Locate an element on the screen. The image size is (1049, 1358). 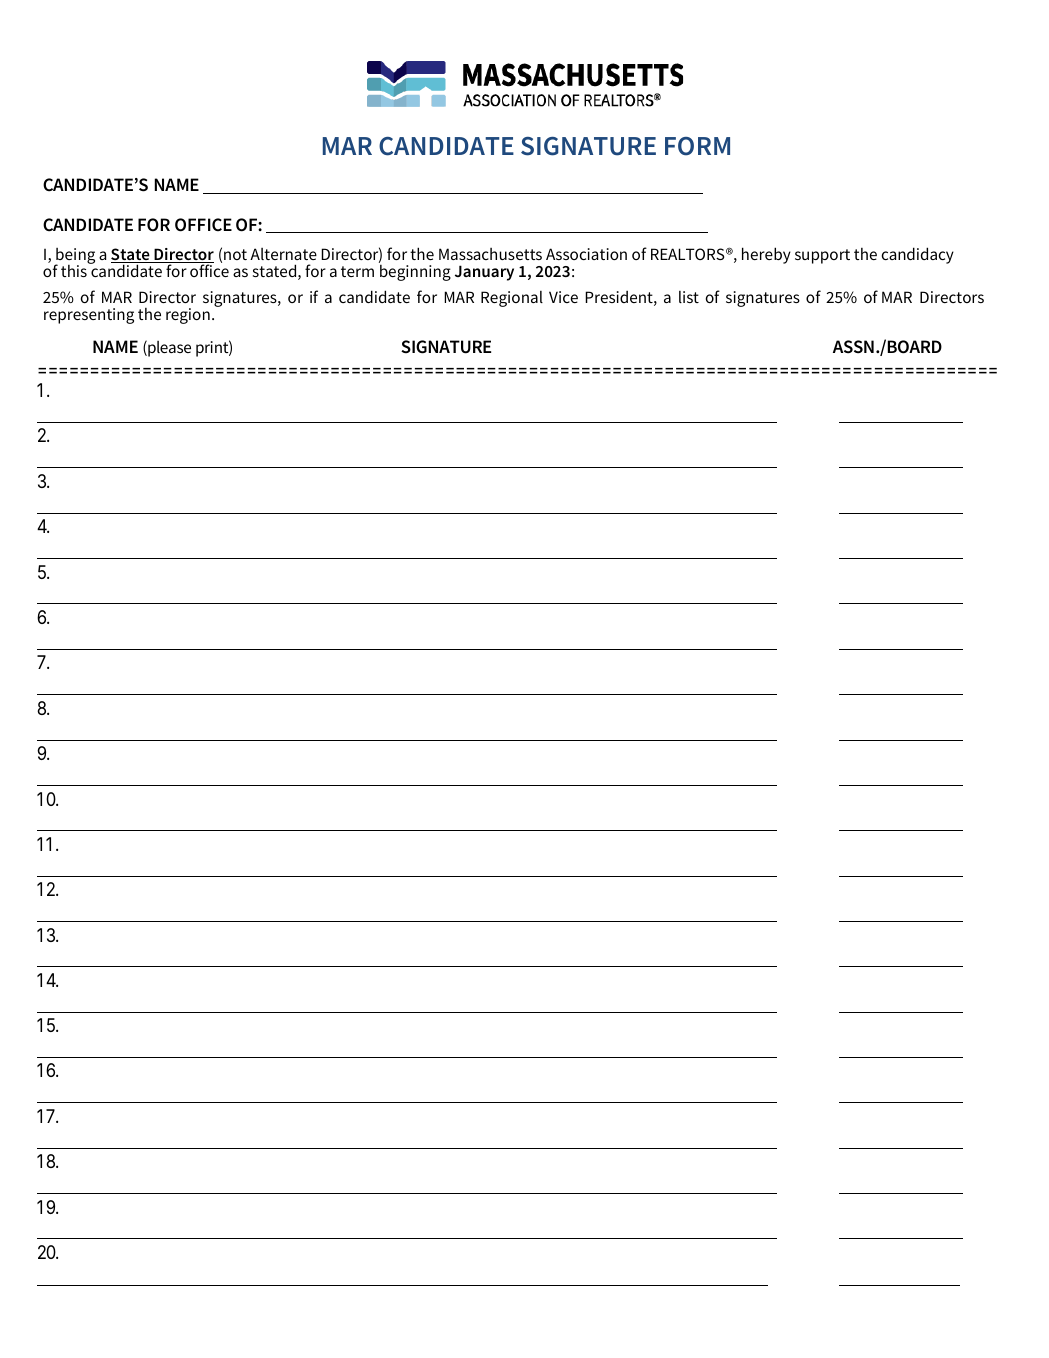
hereby is located at coordinates (766, 255).
